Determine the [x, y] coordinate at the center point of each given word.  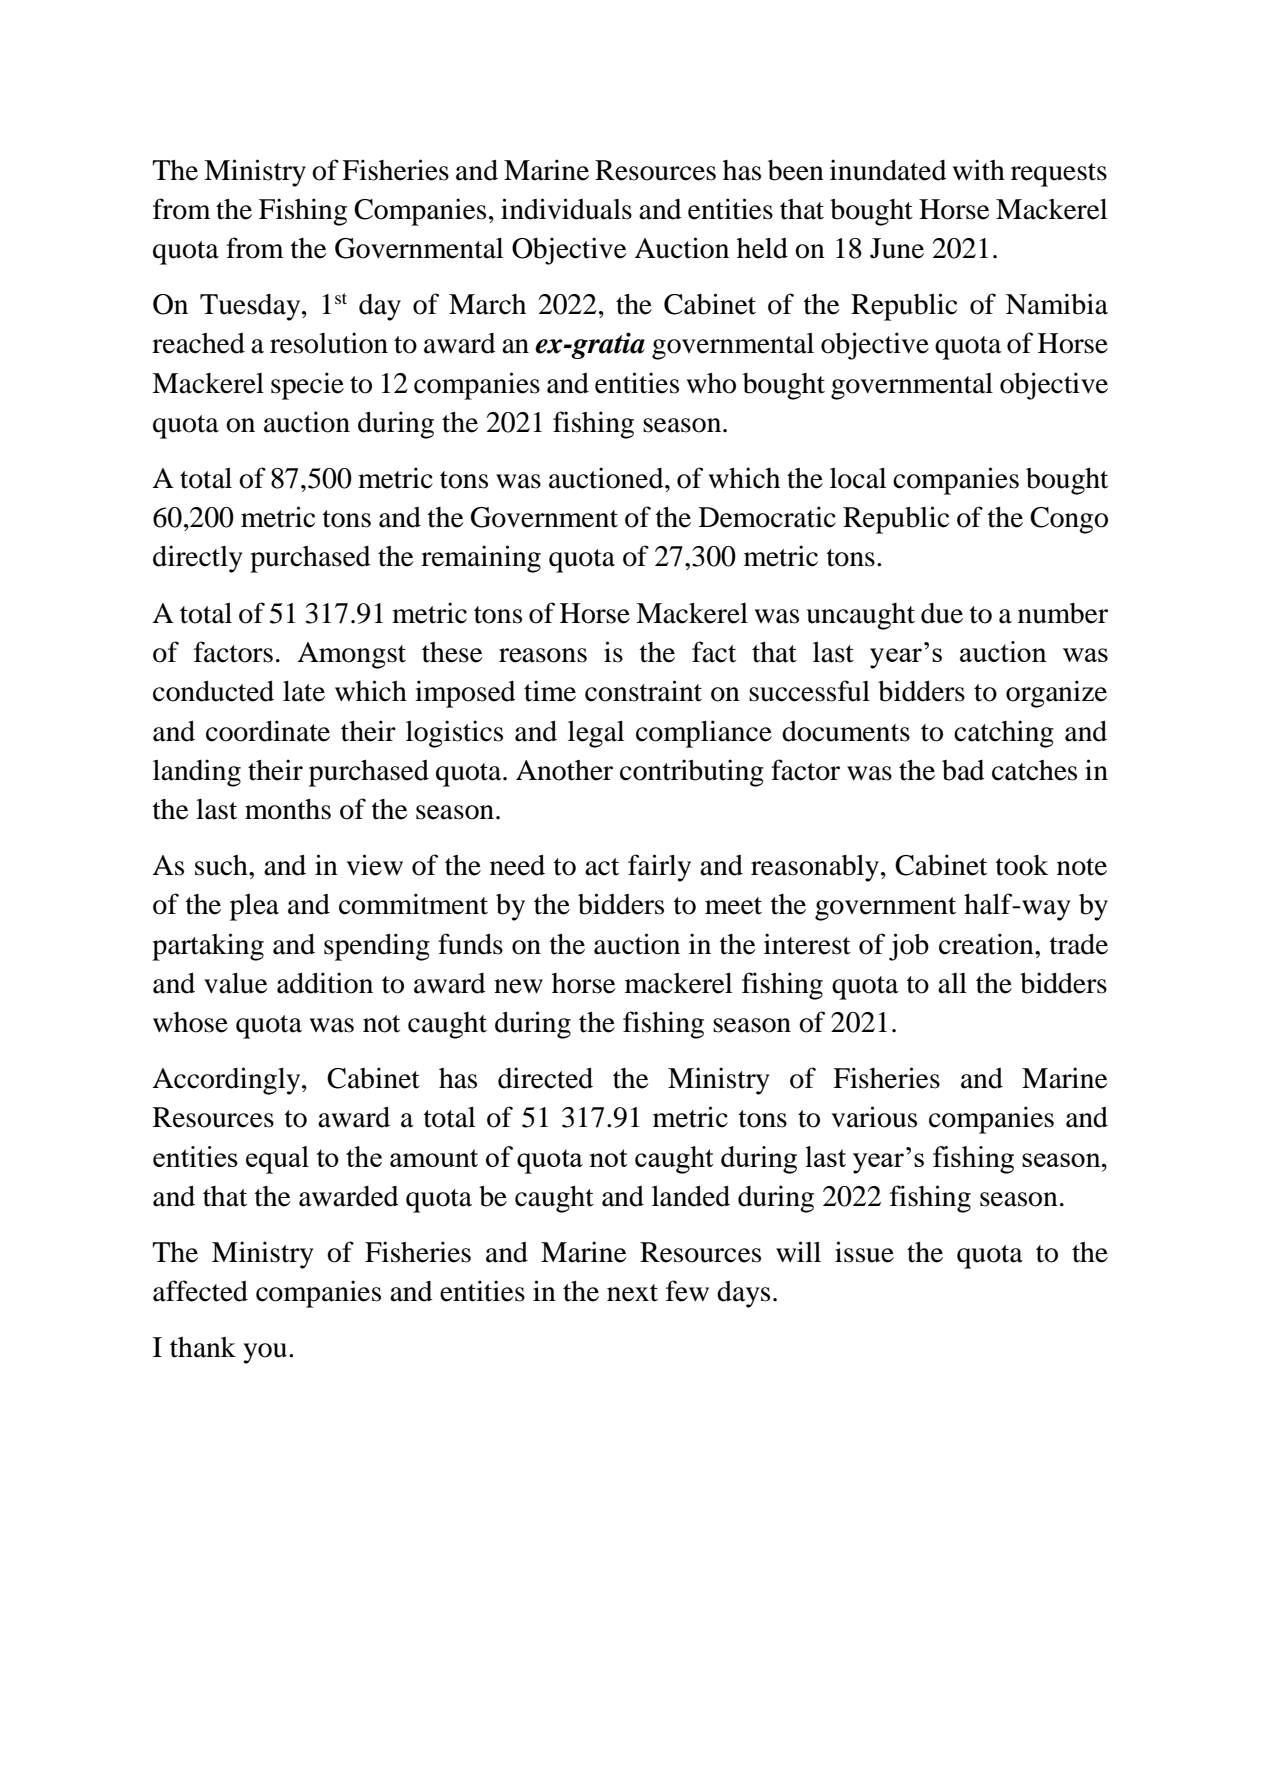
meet [733, 906]
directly [198, 559]
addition [325, 983]
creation [987, 944]
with [979, 170]
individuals [566, 209]
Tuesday [251, 307]
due [942, 613]
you [265, 1353]
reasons [543, 655]
